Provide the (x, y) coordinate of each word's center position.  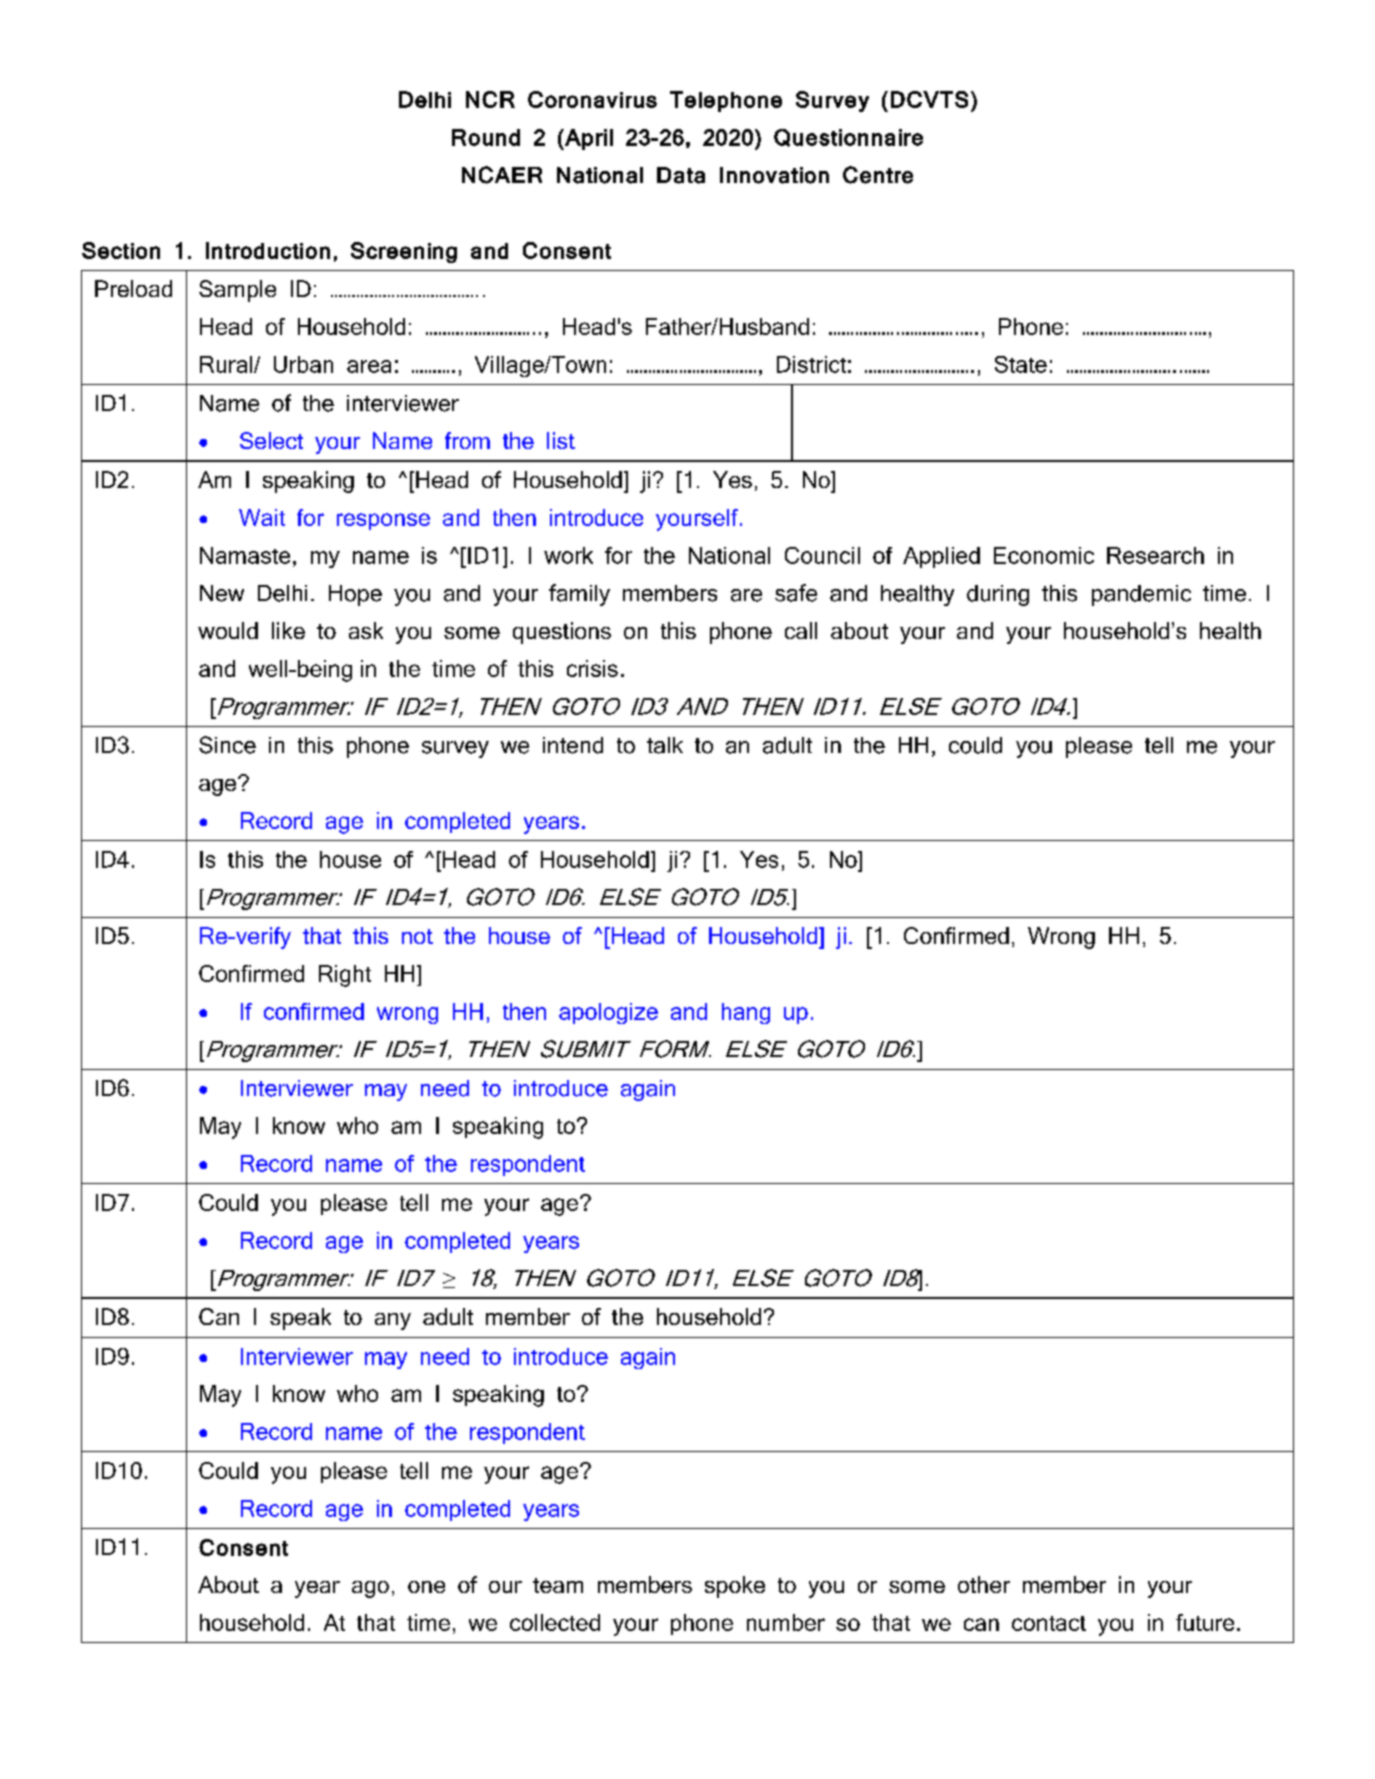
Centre (878, 175)
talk (665, 745)
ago (370, 1589)
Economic (1044, 555)
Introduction (268, 250)
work (568, 555)
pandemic (1141, 595)
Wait (262, 517)
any (393, 1321)
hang (746, 1013)
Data (681, 175)
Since (227, 745)
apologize (608, 1013)
